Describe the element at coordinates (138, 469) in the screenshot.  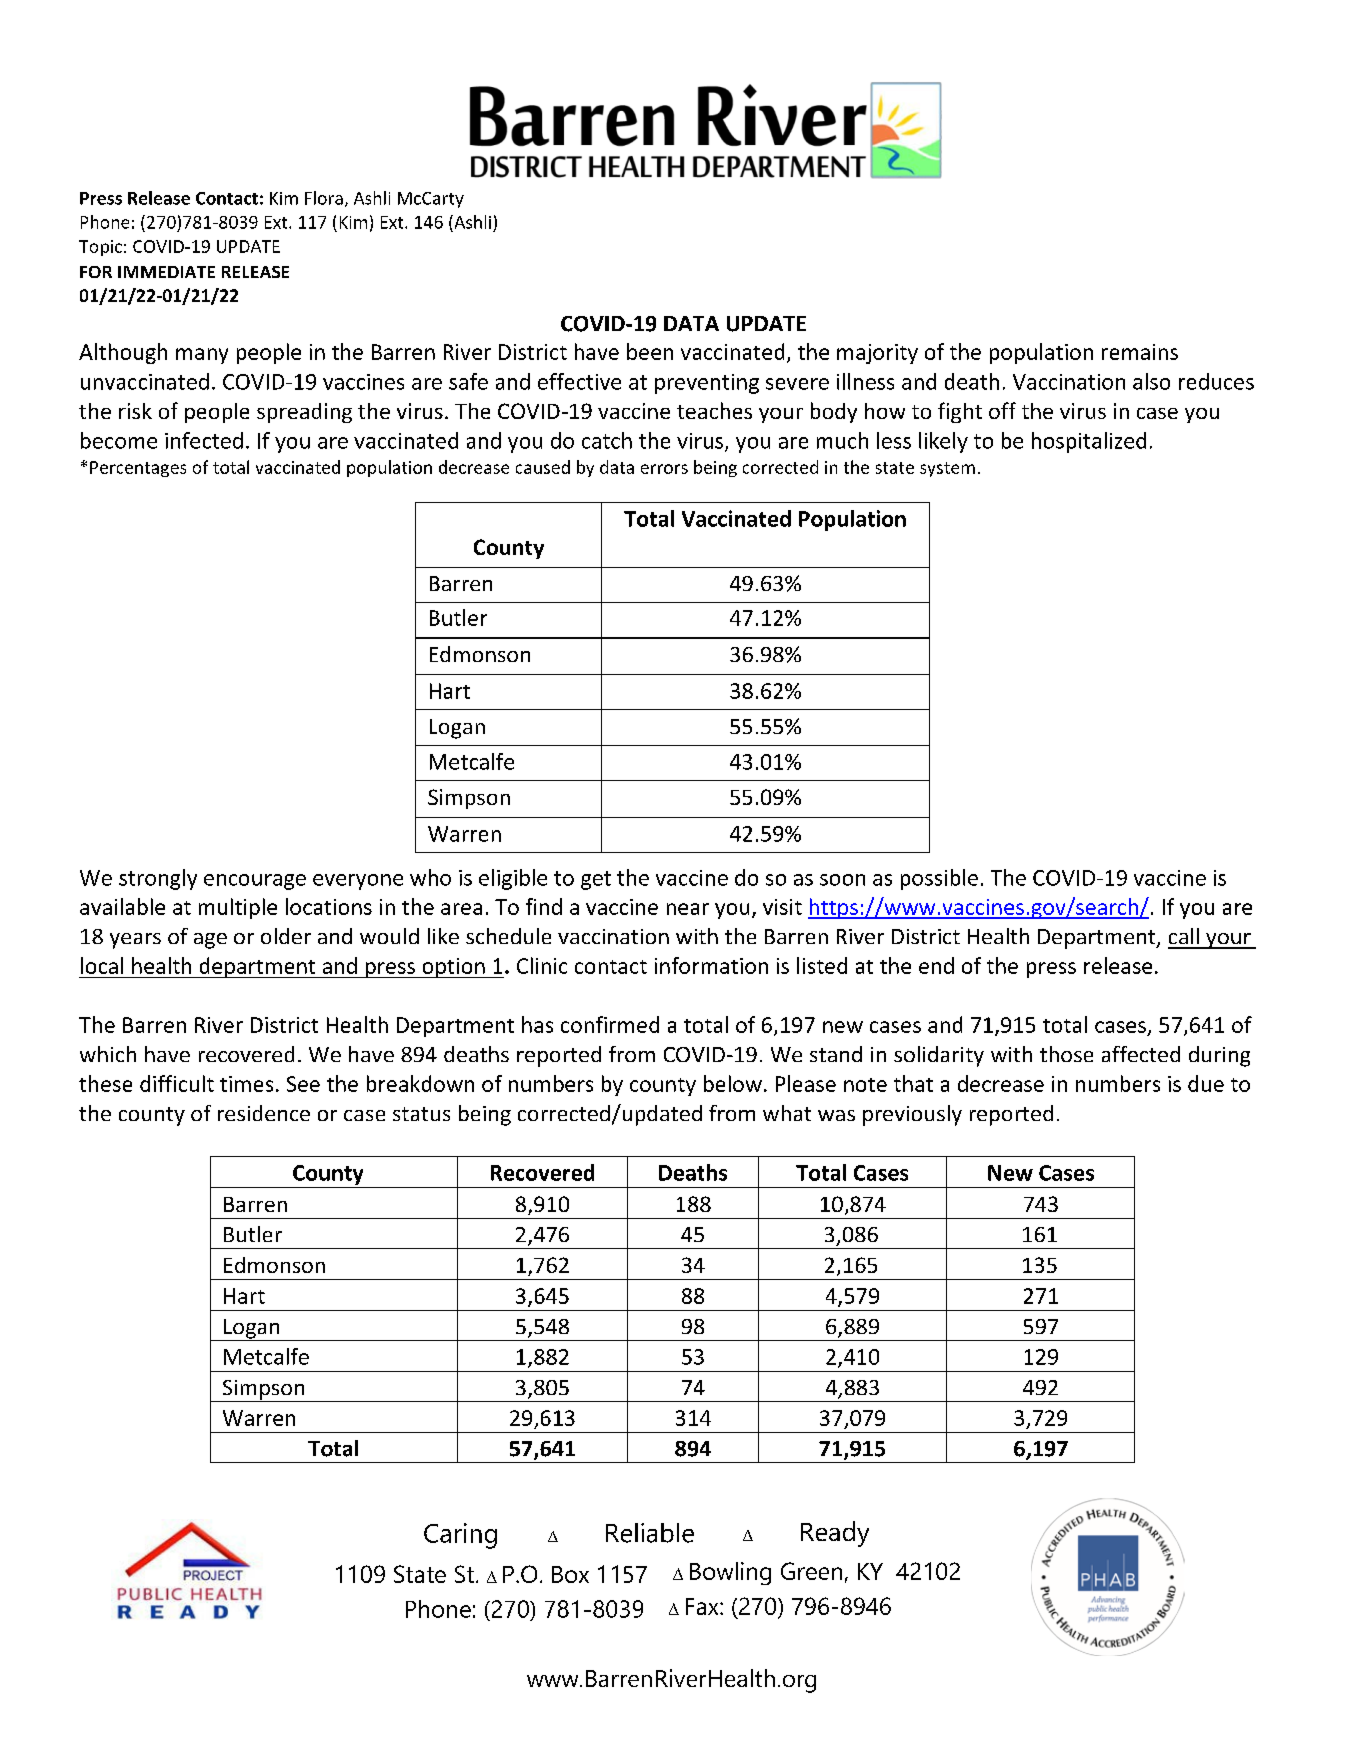
I see `Percentages` at that location.
